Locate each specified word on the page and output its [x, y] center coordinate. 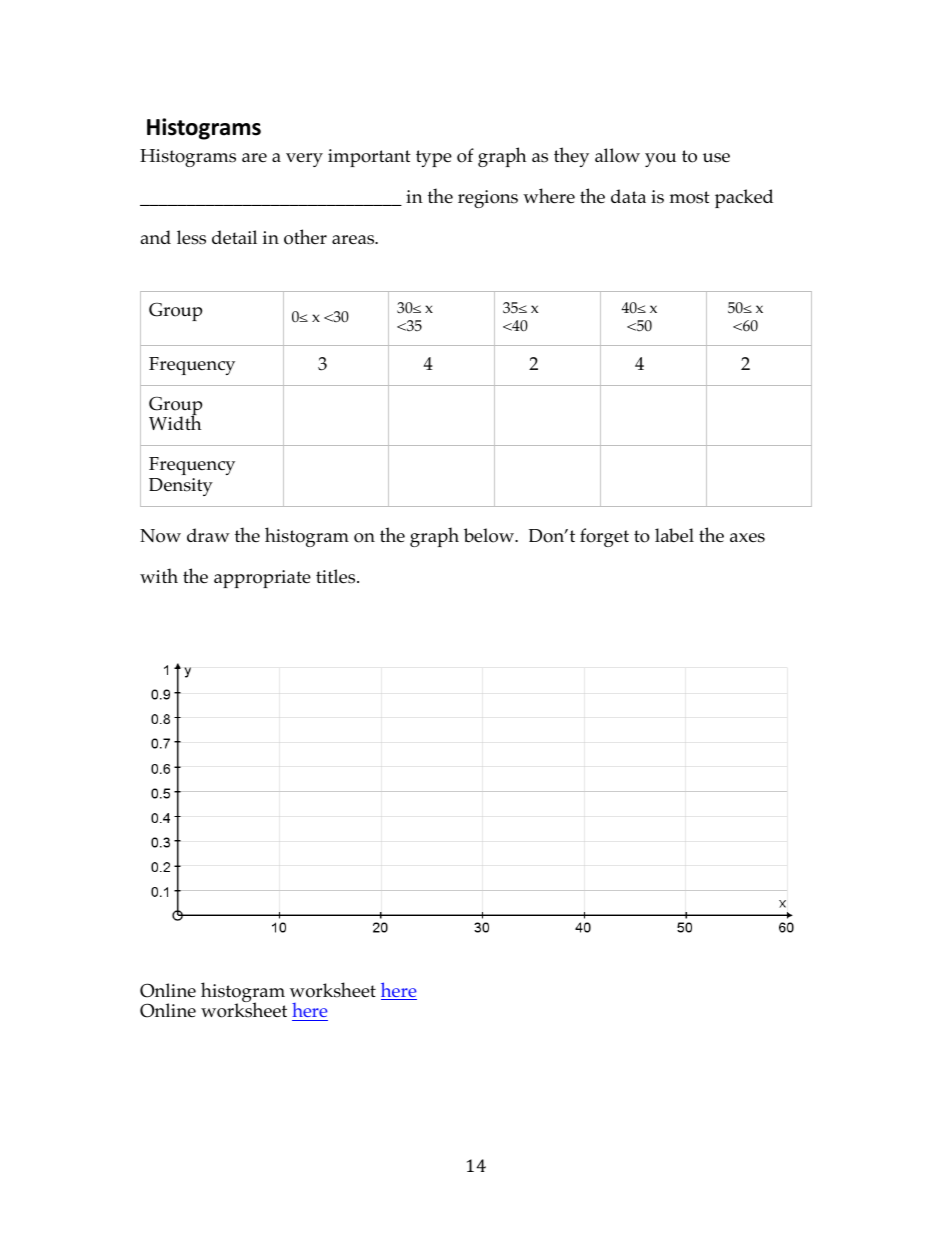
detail [234, 237]
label [674, 535]
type [434, 158]
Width [175, 422]
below [490, 535]
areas [354, 240]
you [660, 160]
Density [181, 487]
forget [604, 537]
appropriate [262, 579]
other [305, 237]
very [304, 160]
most [690, 197]
